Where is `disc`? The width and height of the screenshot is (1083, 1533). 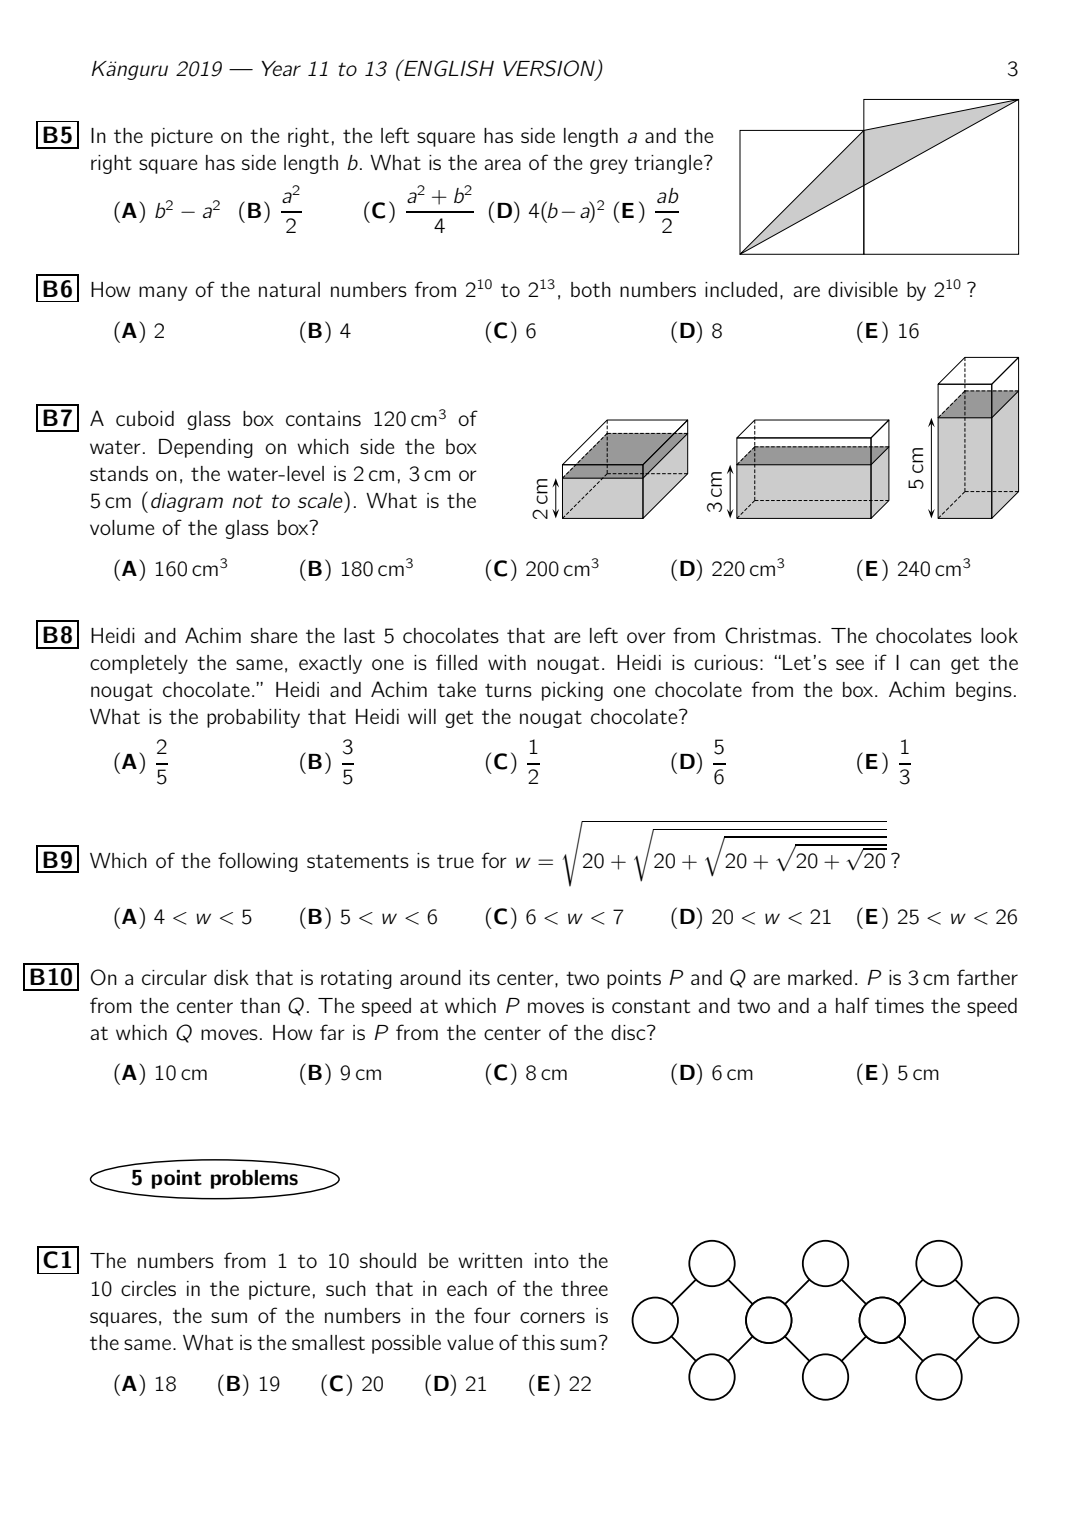 disc is located at coordinates (629, 1032).
